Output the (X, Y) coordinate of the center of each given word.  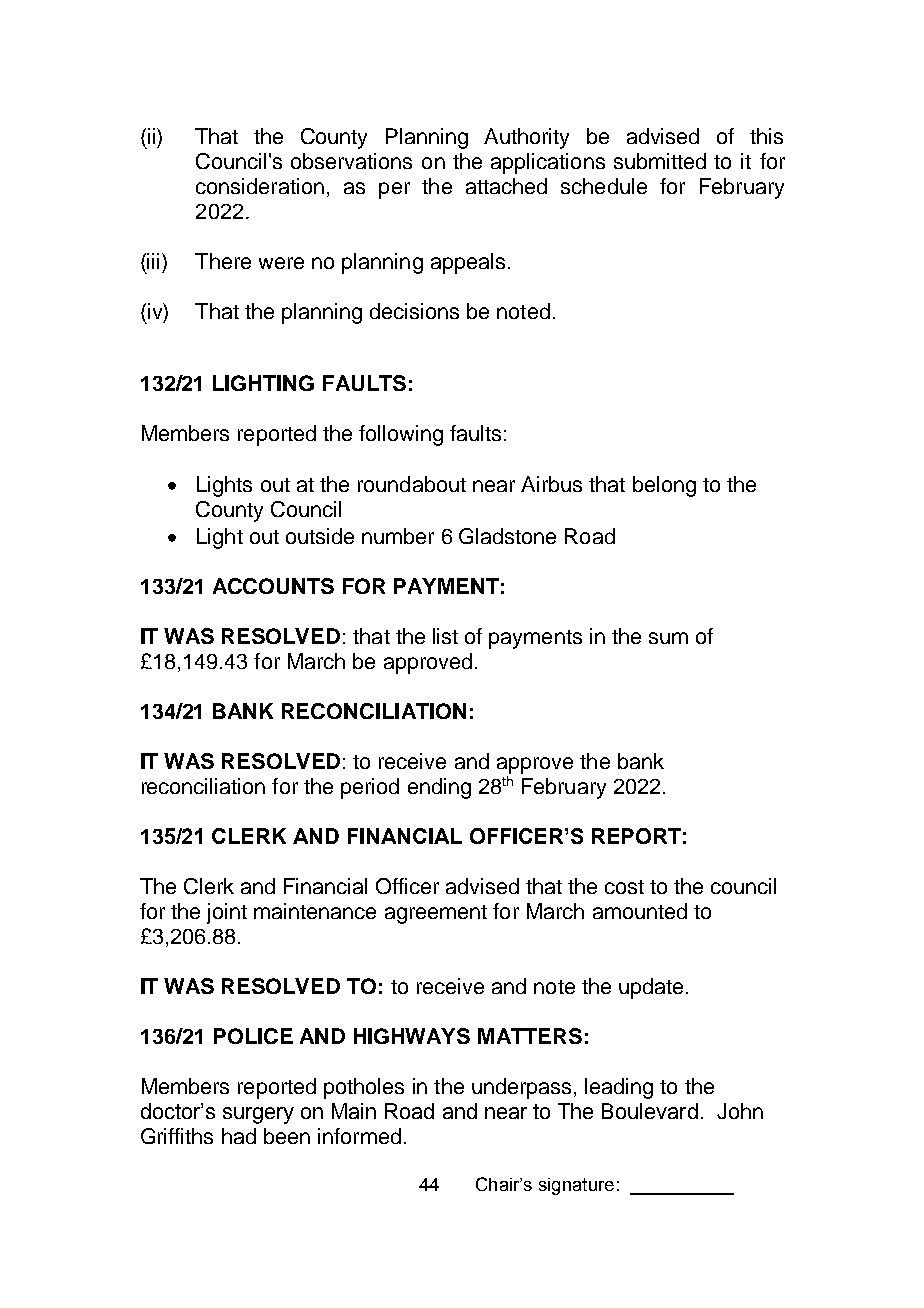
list (445, 636)
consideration (260, 186)
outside (320, 536)
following (401, 435)
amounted (640, 911)
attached (506, 186)
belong (664, 486)
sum (668, 638)
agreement (436, 914)
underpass (521, 1088)
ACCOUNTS (273, 586)
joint (227, 913)
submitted (660, 161)
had (239, 1136)
